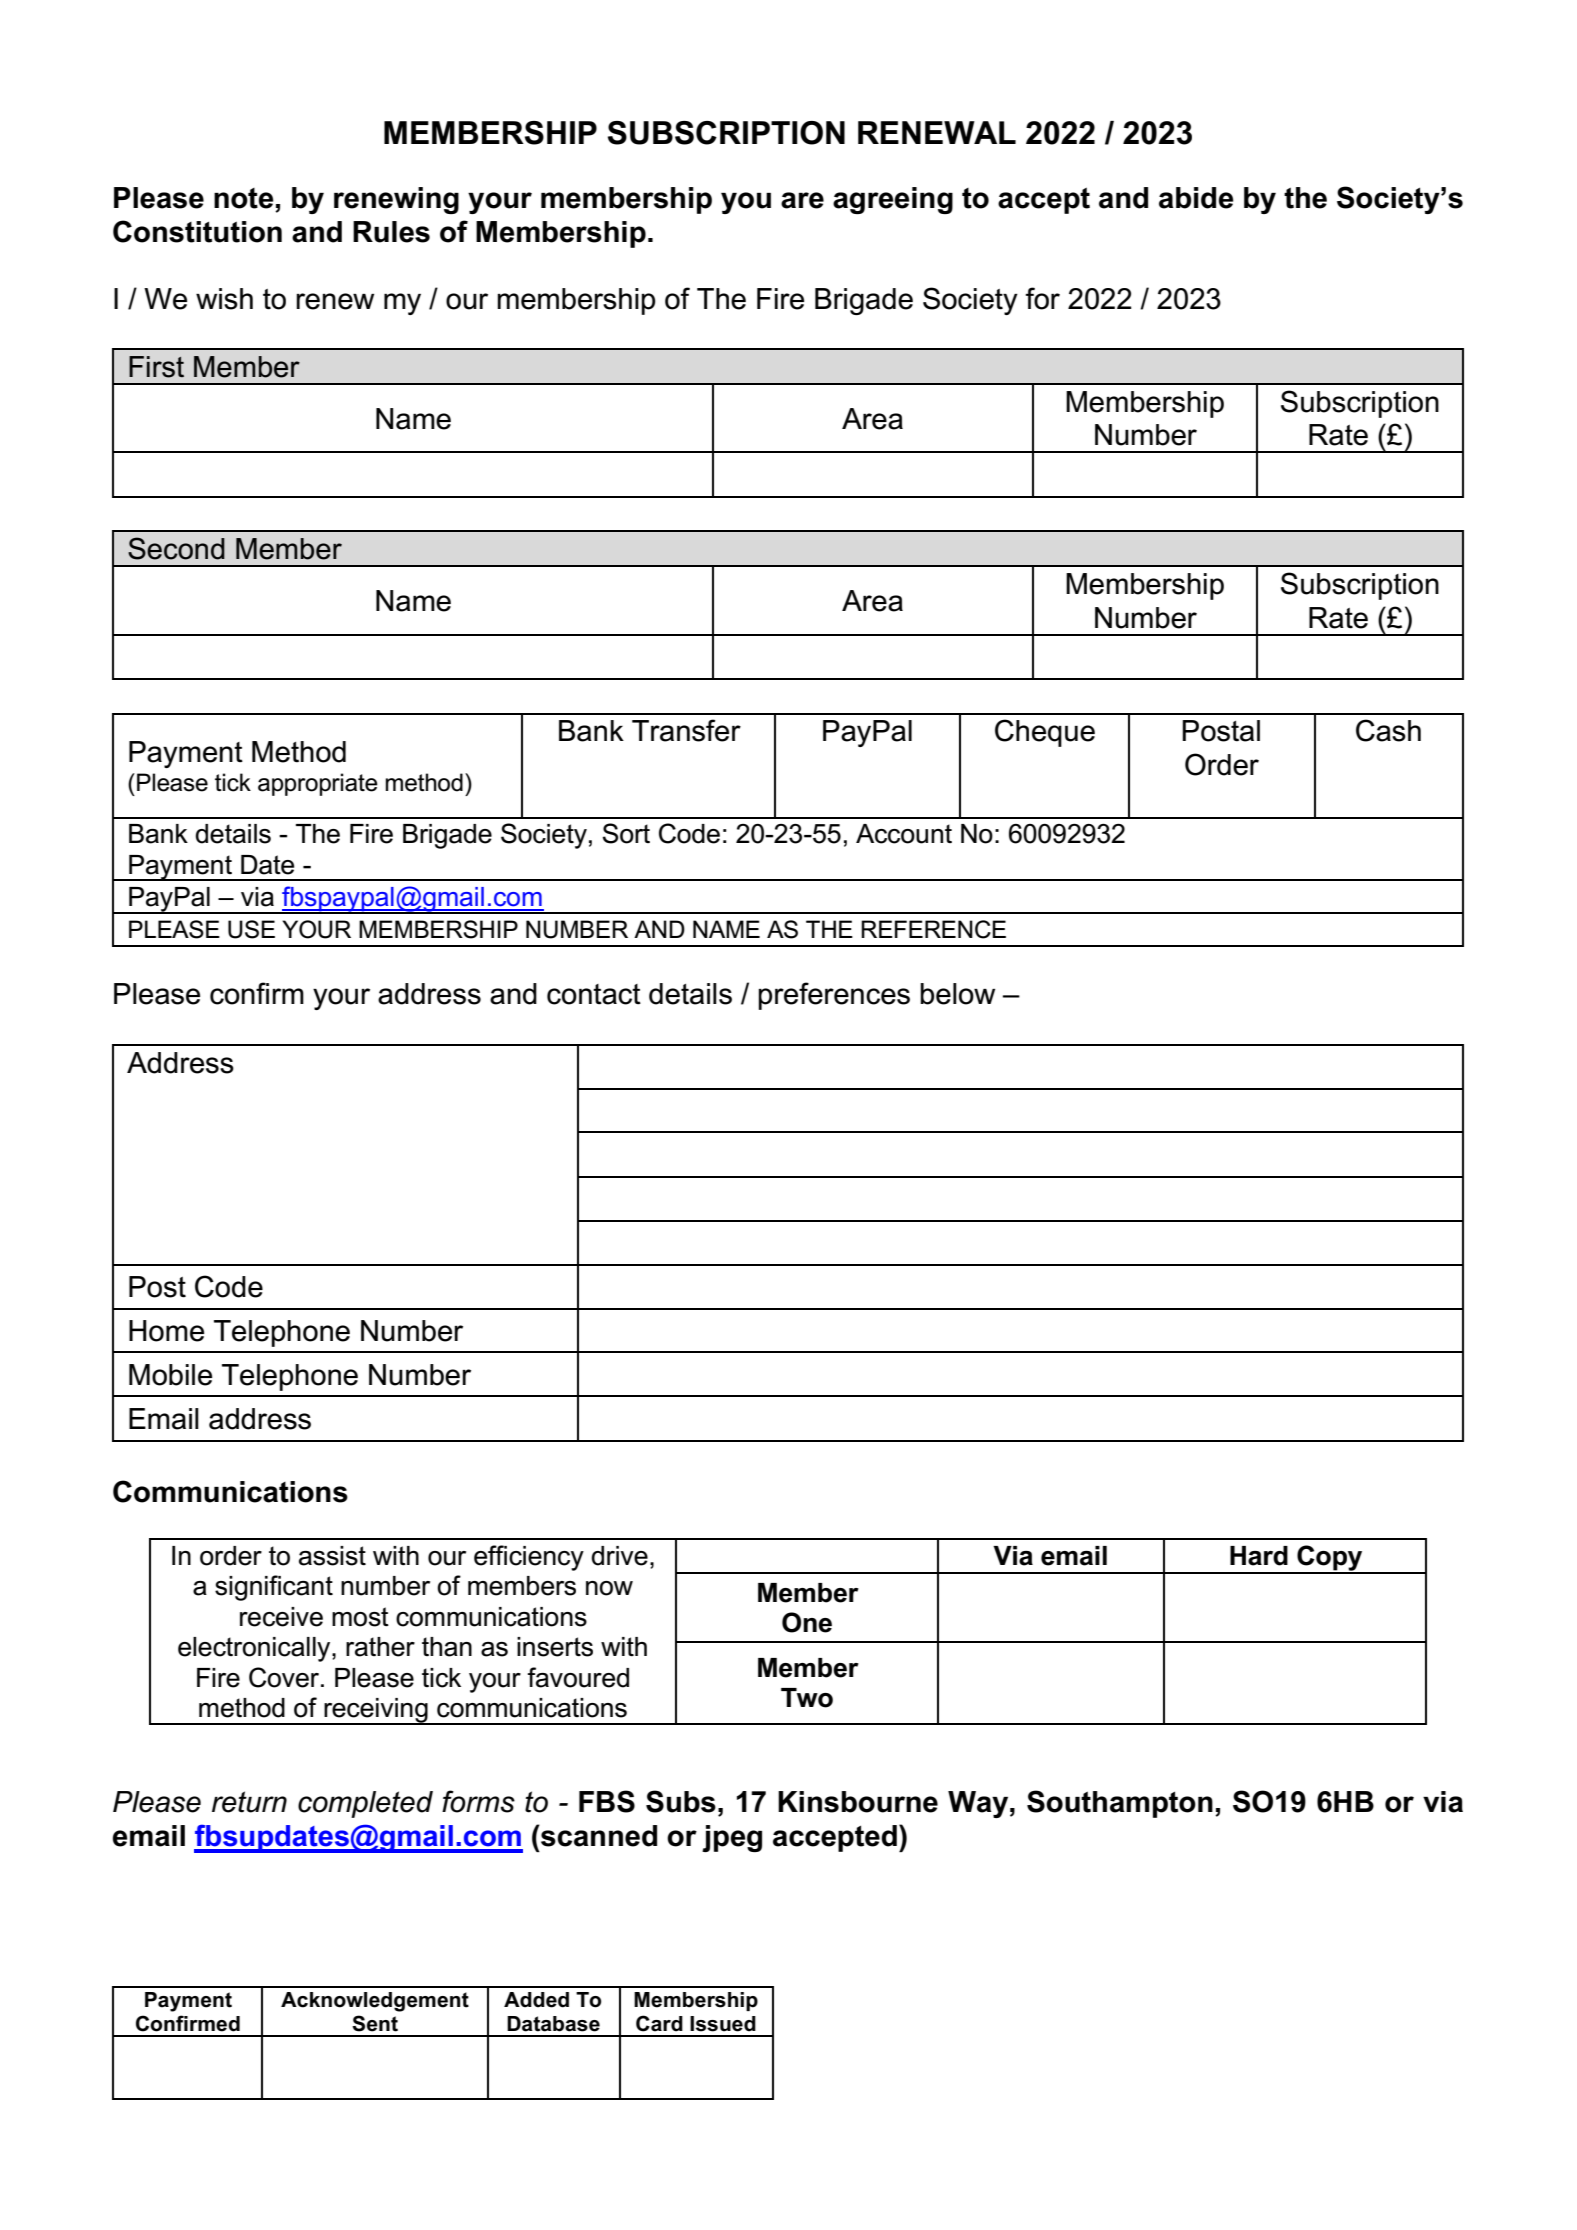 Image resolution: width=1577 pixels, height=2230 pixels. Describe the element at coordinates (723, 2024) in the screenshot. I see `Issued` at that location.
